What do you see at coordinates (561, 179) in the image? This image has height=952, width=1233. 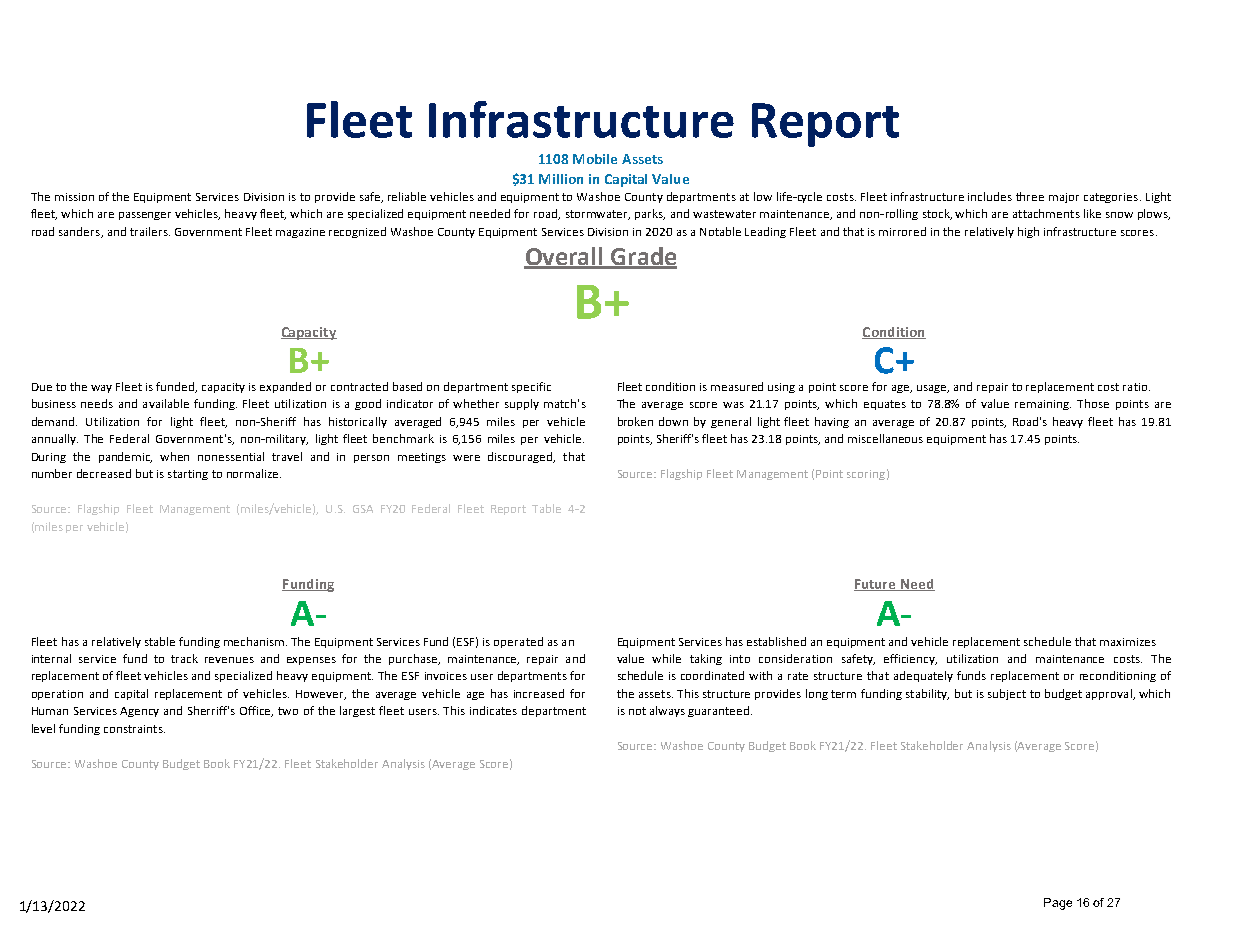 I see `Million` at bounding box center [561, 179].
